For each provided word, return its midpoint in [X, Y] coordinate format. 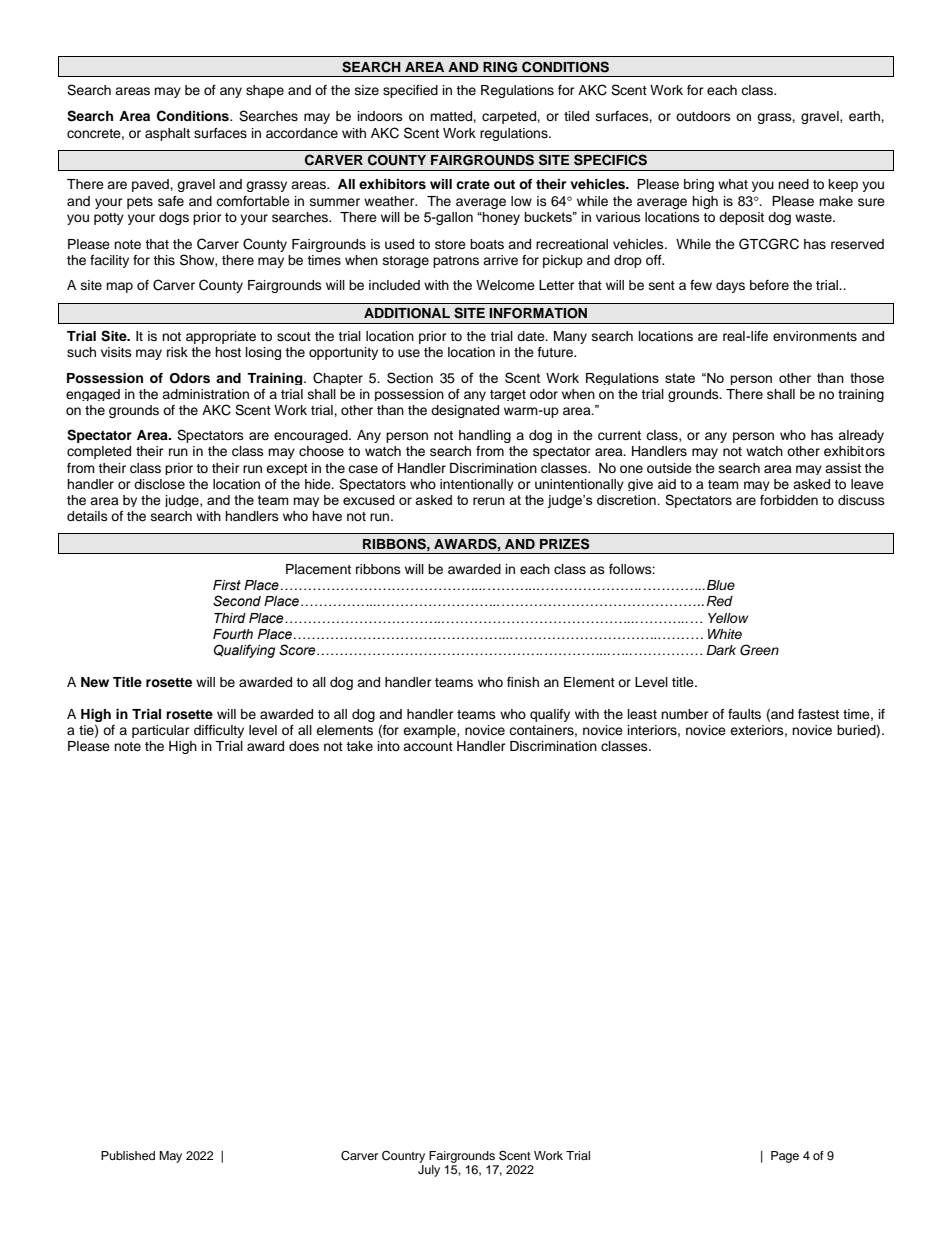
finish [523, 682]
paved [151, 185]
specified [410, 91]
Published [128, 1155]
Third [230, 618]
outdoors [703, 116]
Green [759, 650]
